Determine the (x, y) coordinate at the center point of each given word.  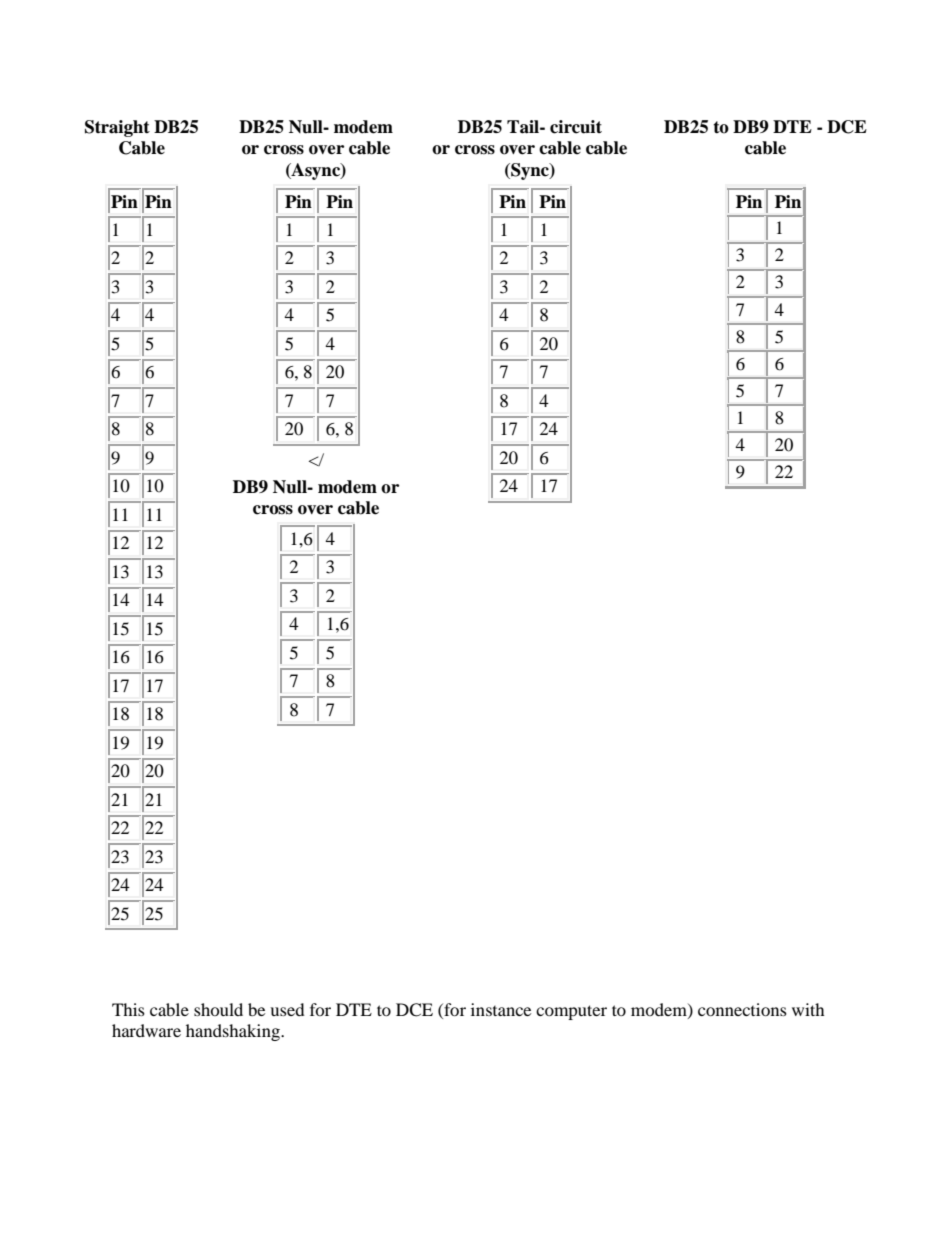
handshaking (234, 1032)
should (218, 1009)
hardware (146, 1030)
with (808, 1009)
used (287, 1009)
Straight (117, 128)
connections (742, 1009)
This (128, 1009)
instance (501, 1009)
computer (571, 1012)
